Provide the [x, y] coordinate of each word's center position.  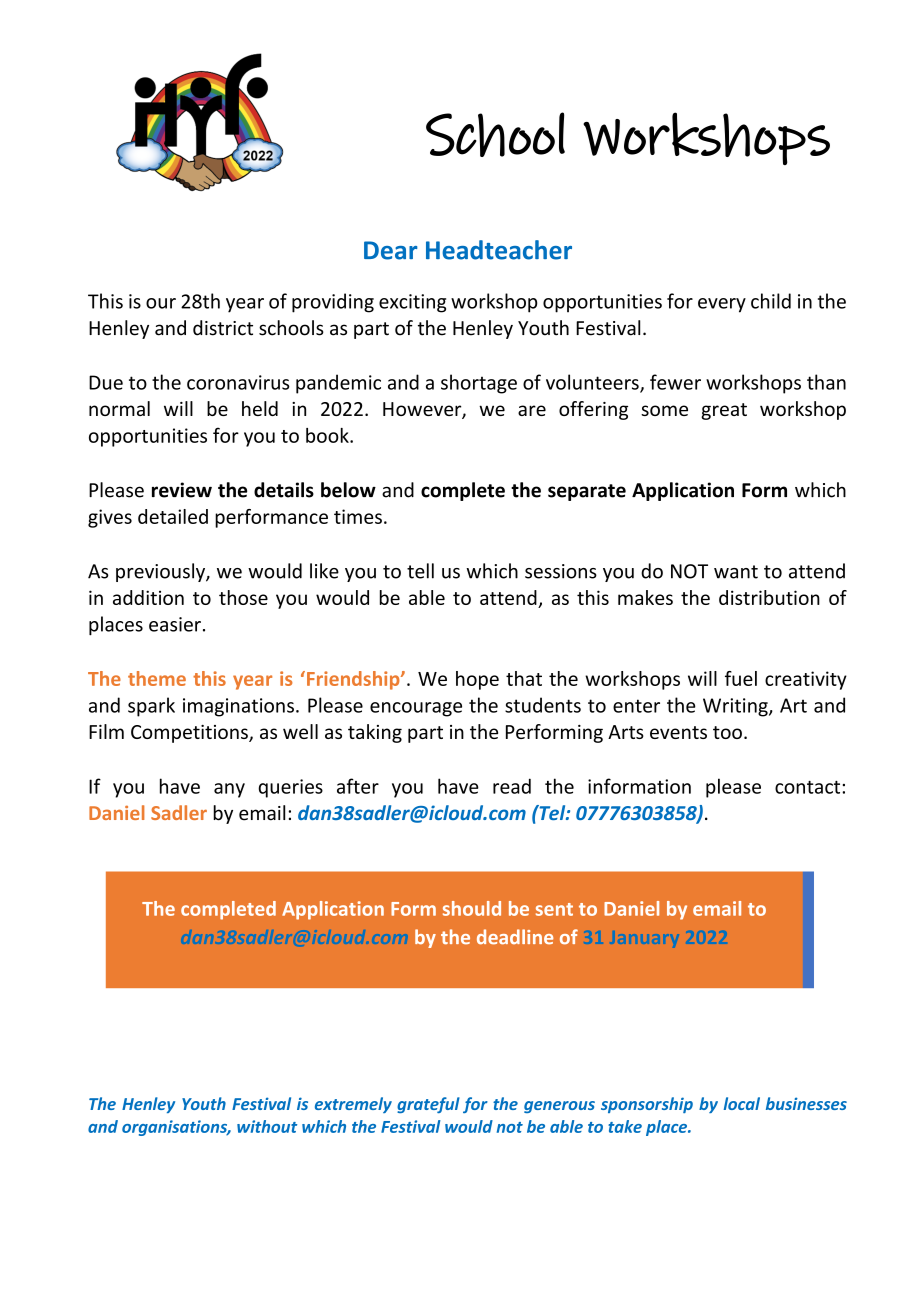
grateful [428, 1105]
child [771, 301]
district [223, 328]
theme [157, 678]
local [742, 1103]
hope [477, 680]
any [229, 790]
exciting [412, 303]
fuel [741, 678]
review [182, 490]
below [348, 490]
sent [554, 909]
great [724, 411]
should [472, 908]
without [267, 1126]
